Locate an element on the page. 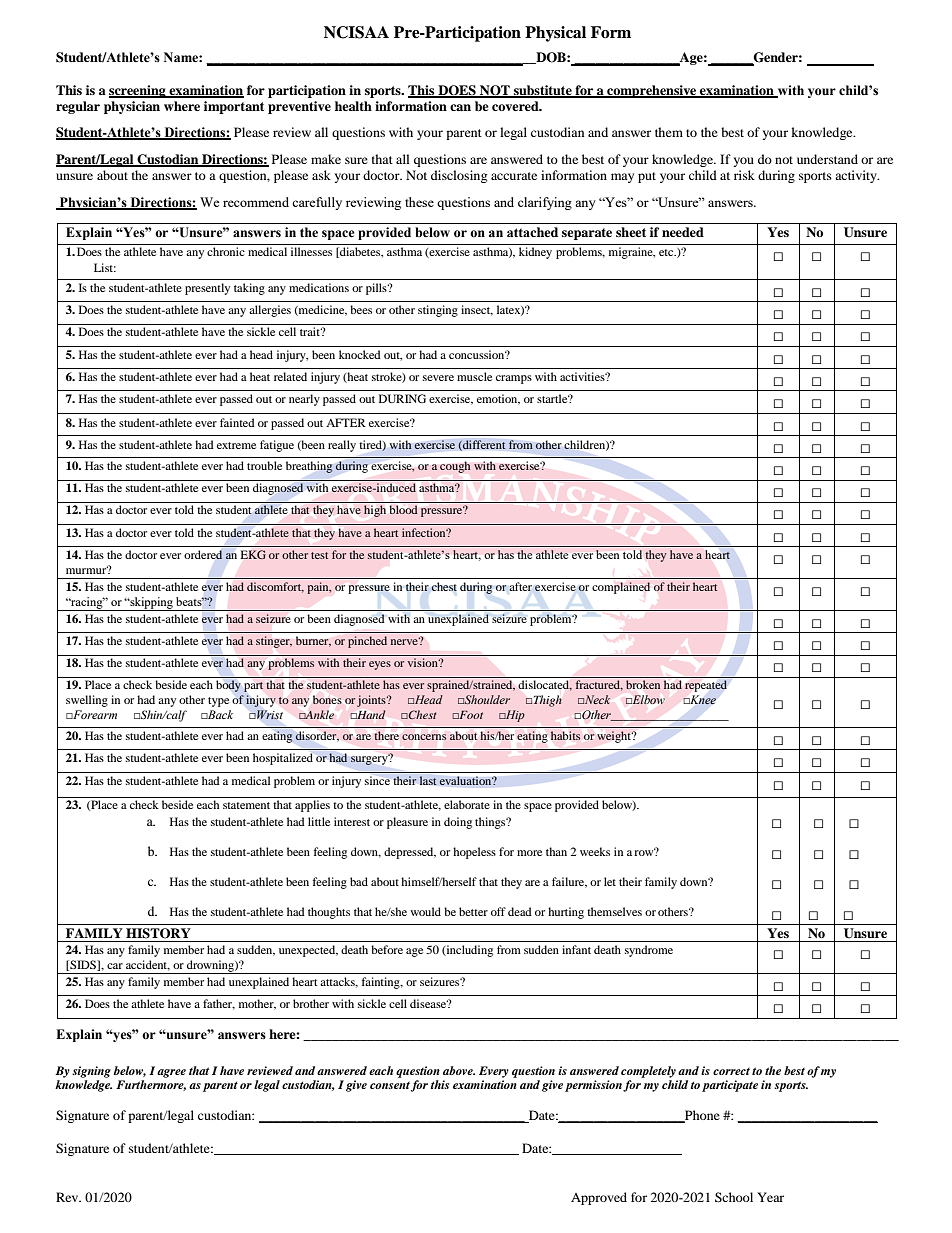 This document has width=952, height=1233. complained is located at coordinates (621, 588).
